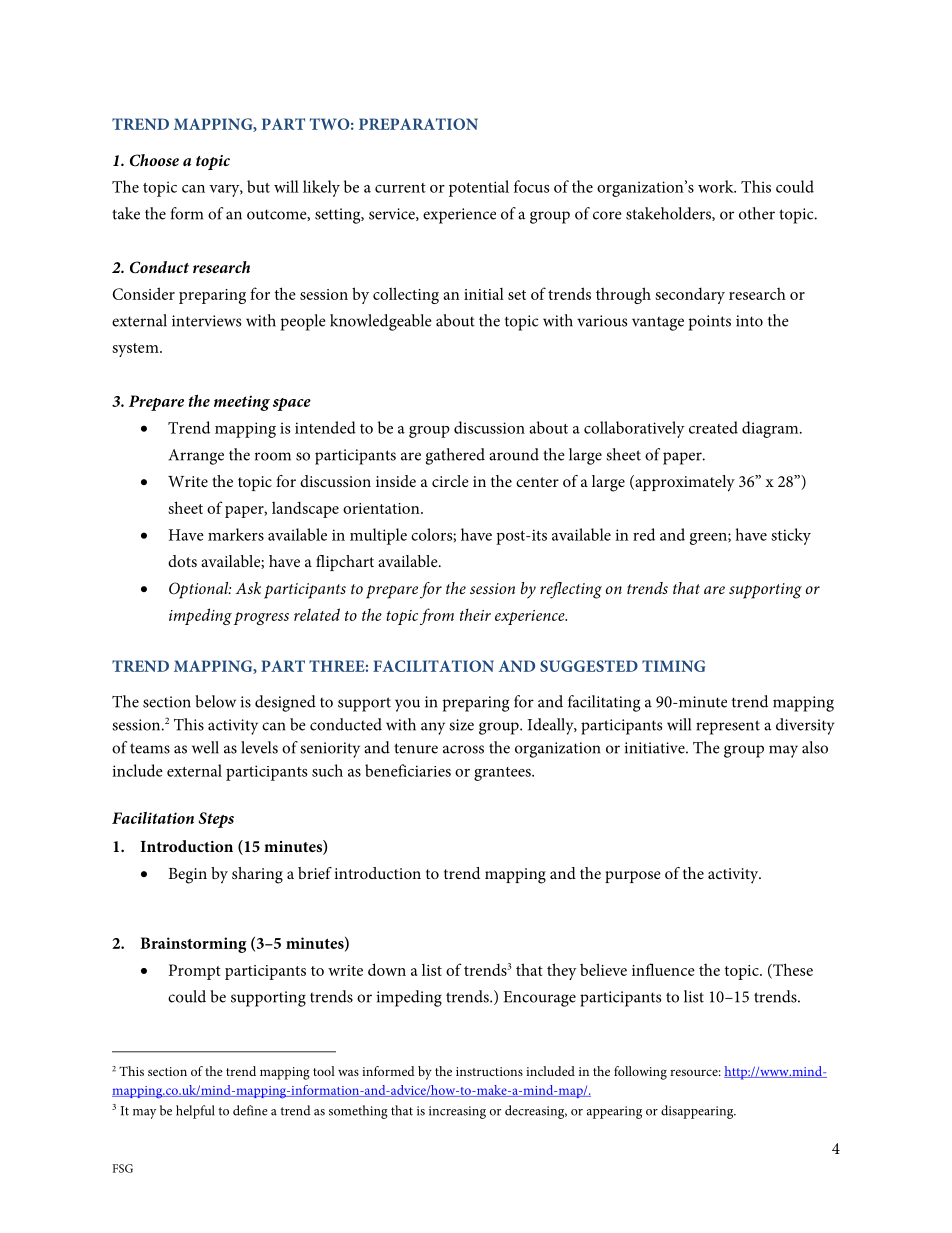 The image size is (952, 1233). Describe the element at coordinates (236, 534) in the page. I see `markers` at that location.
